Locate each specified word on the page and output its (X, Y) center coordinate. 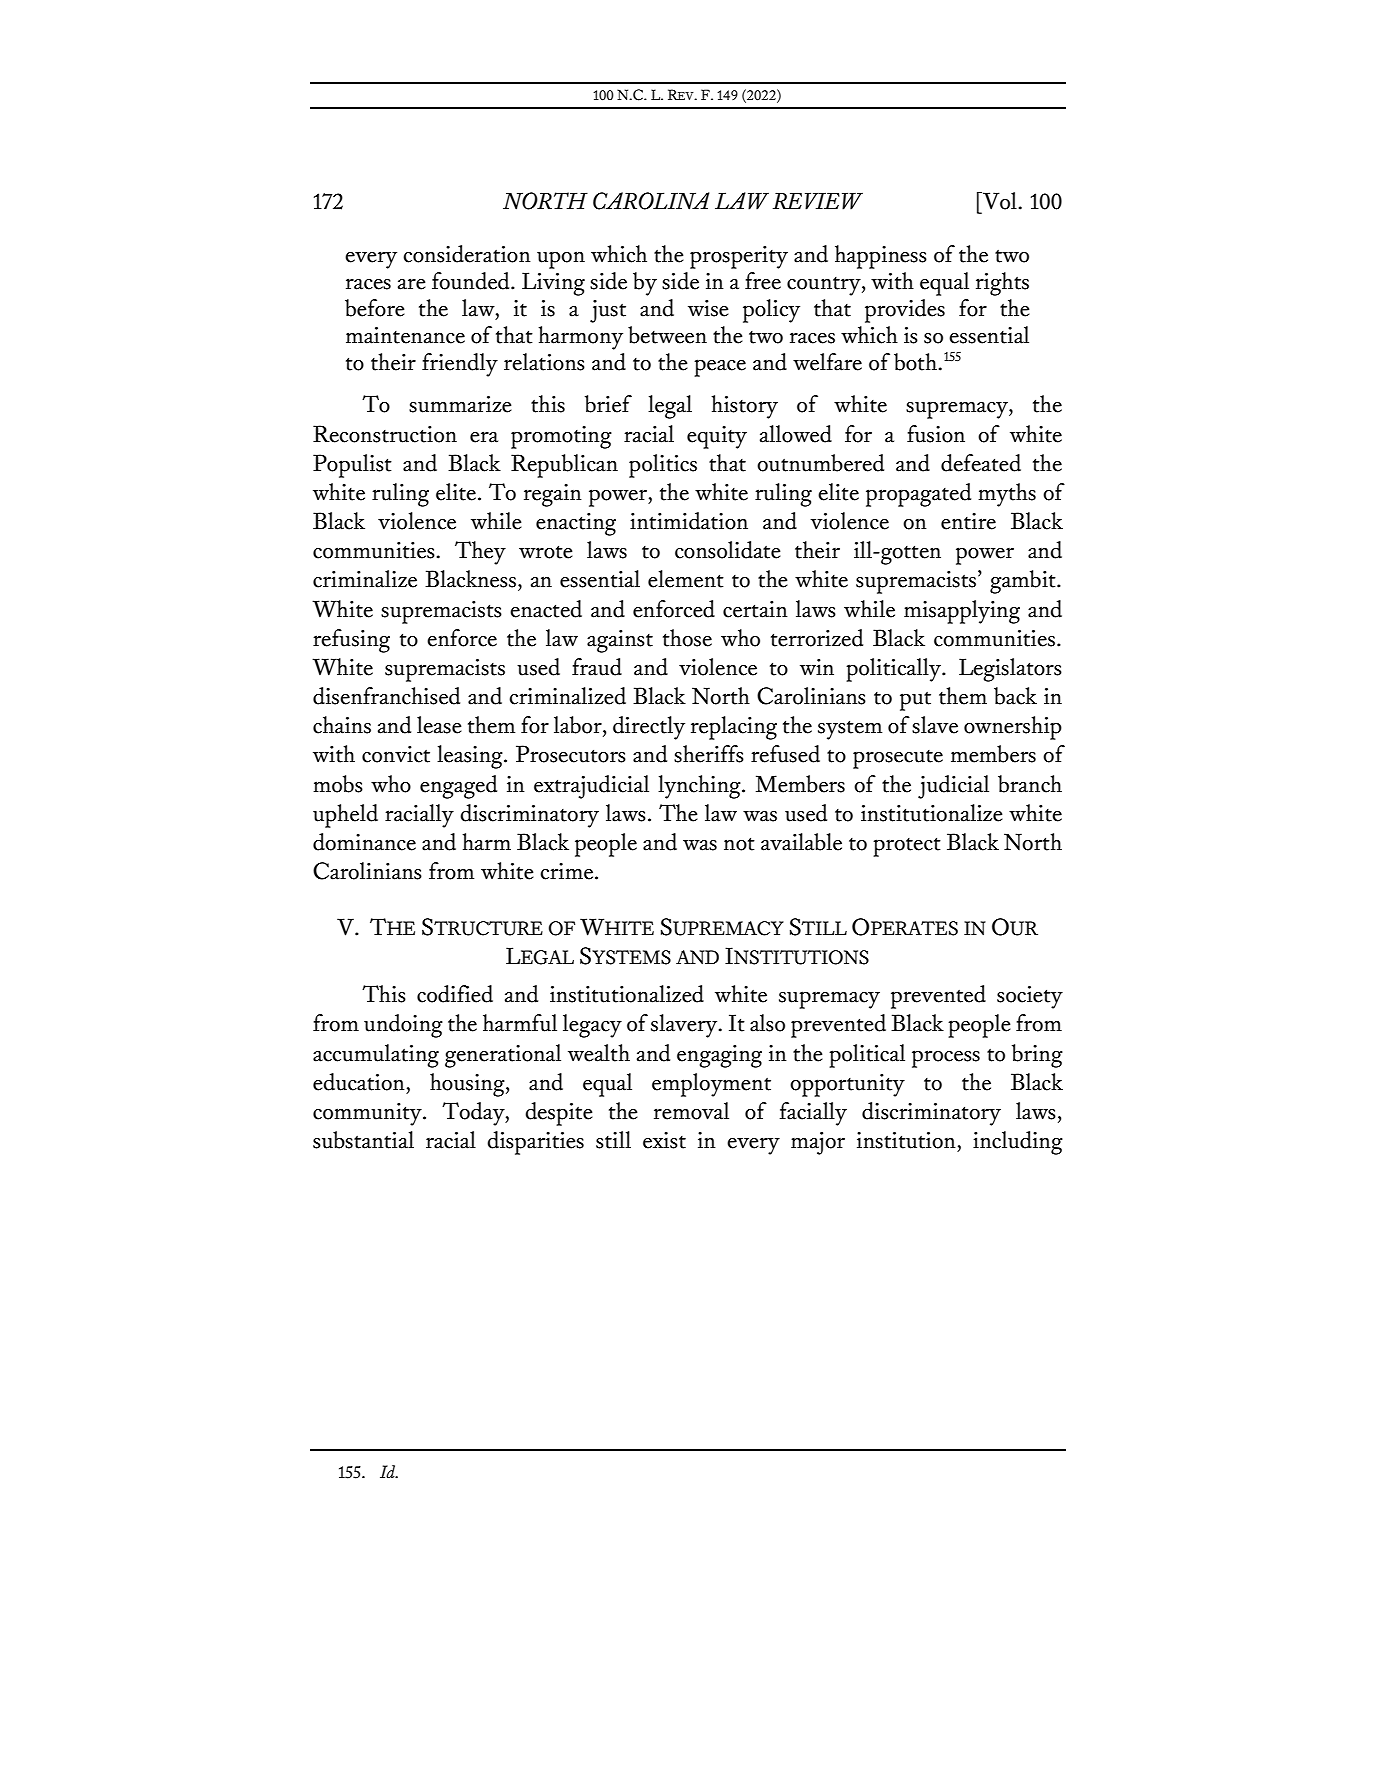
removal (691, 1111)
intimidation (689, 521)
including (1018, 1143)
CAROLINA (651, 201)
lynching (700, 787)
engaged (458, 787)
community (368, 1114)
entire (968, 521)
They (480, 553)
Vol (999, 201)
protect (907, 847)
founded (472, 281)
